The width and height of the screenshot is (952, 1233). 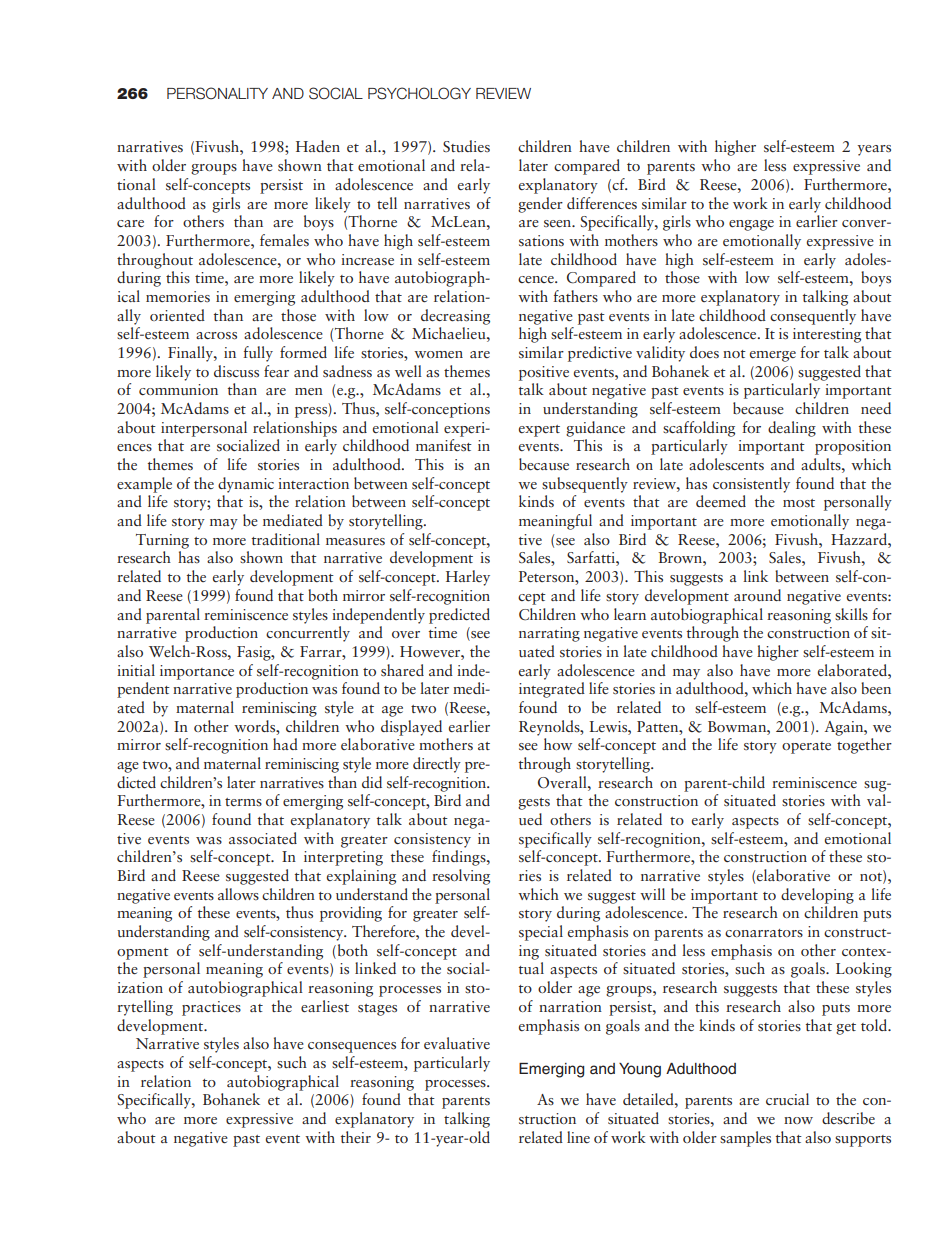 I want to click on narrating, so click(x=549, y=634).
